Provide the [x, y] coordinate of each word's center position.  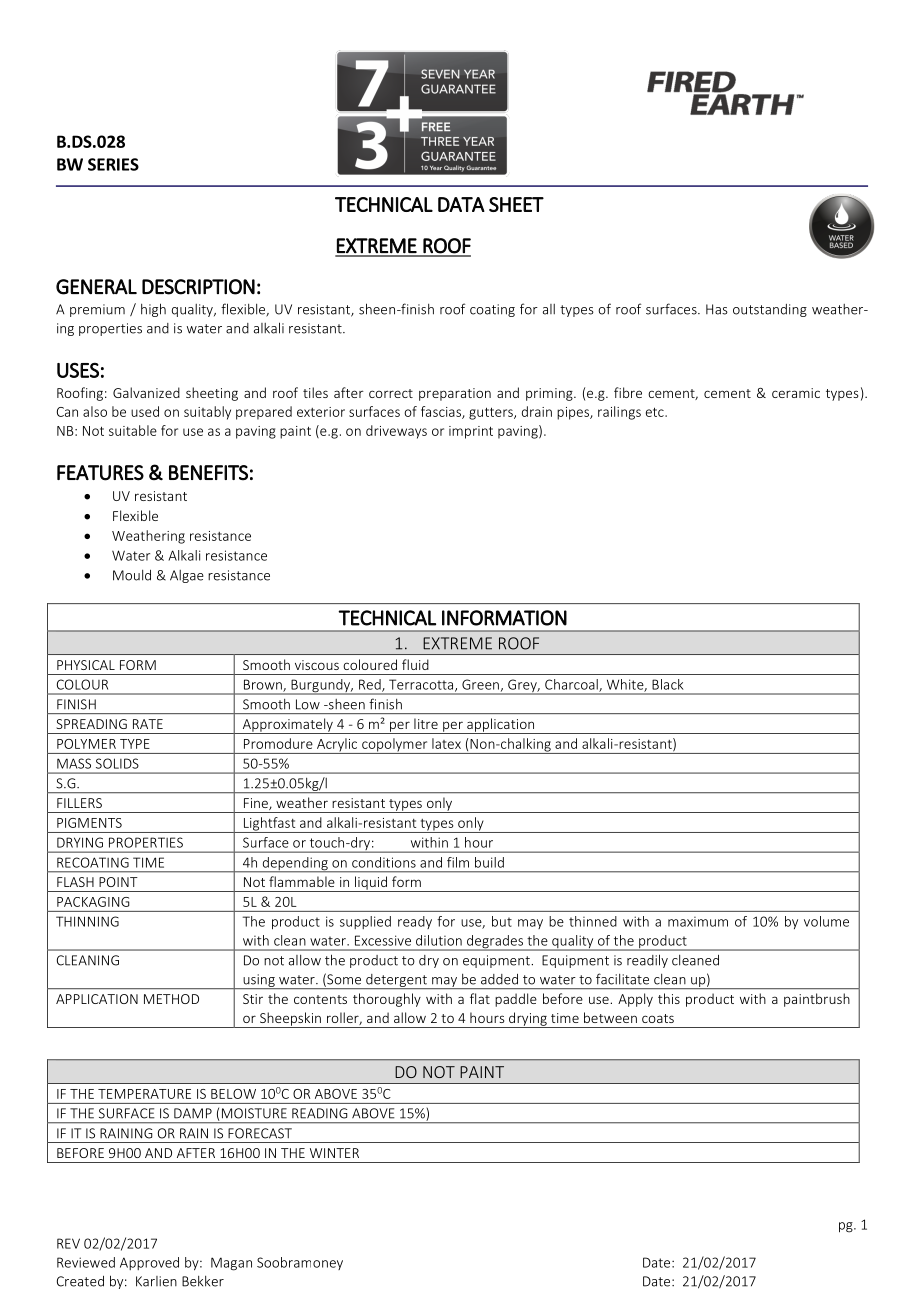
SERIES [113, 164]
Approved [149, 1263]
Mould [132, 575]
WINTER [334, 1153]
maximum [698, 922]
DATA [461, 204]
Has [717, 309]
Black [668, 684]
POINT [118, 882]
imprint [471, 432]
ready [415, 922]
